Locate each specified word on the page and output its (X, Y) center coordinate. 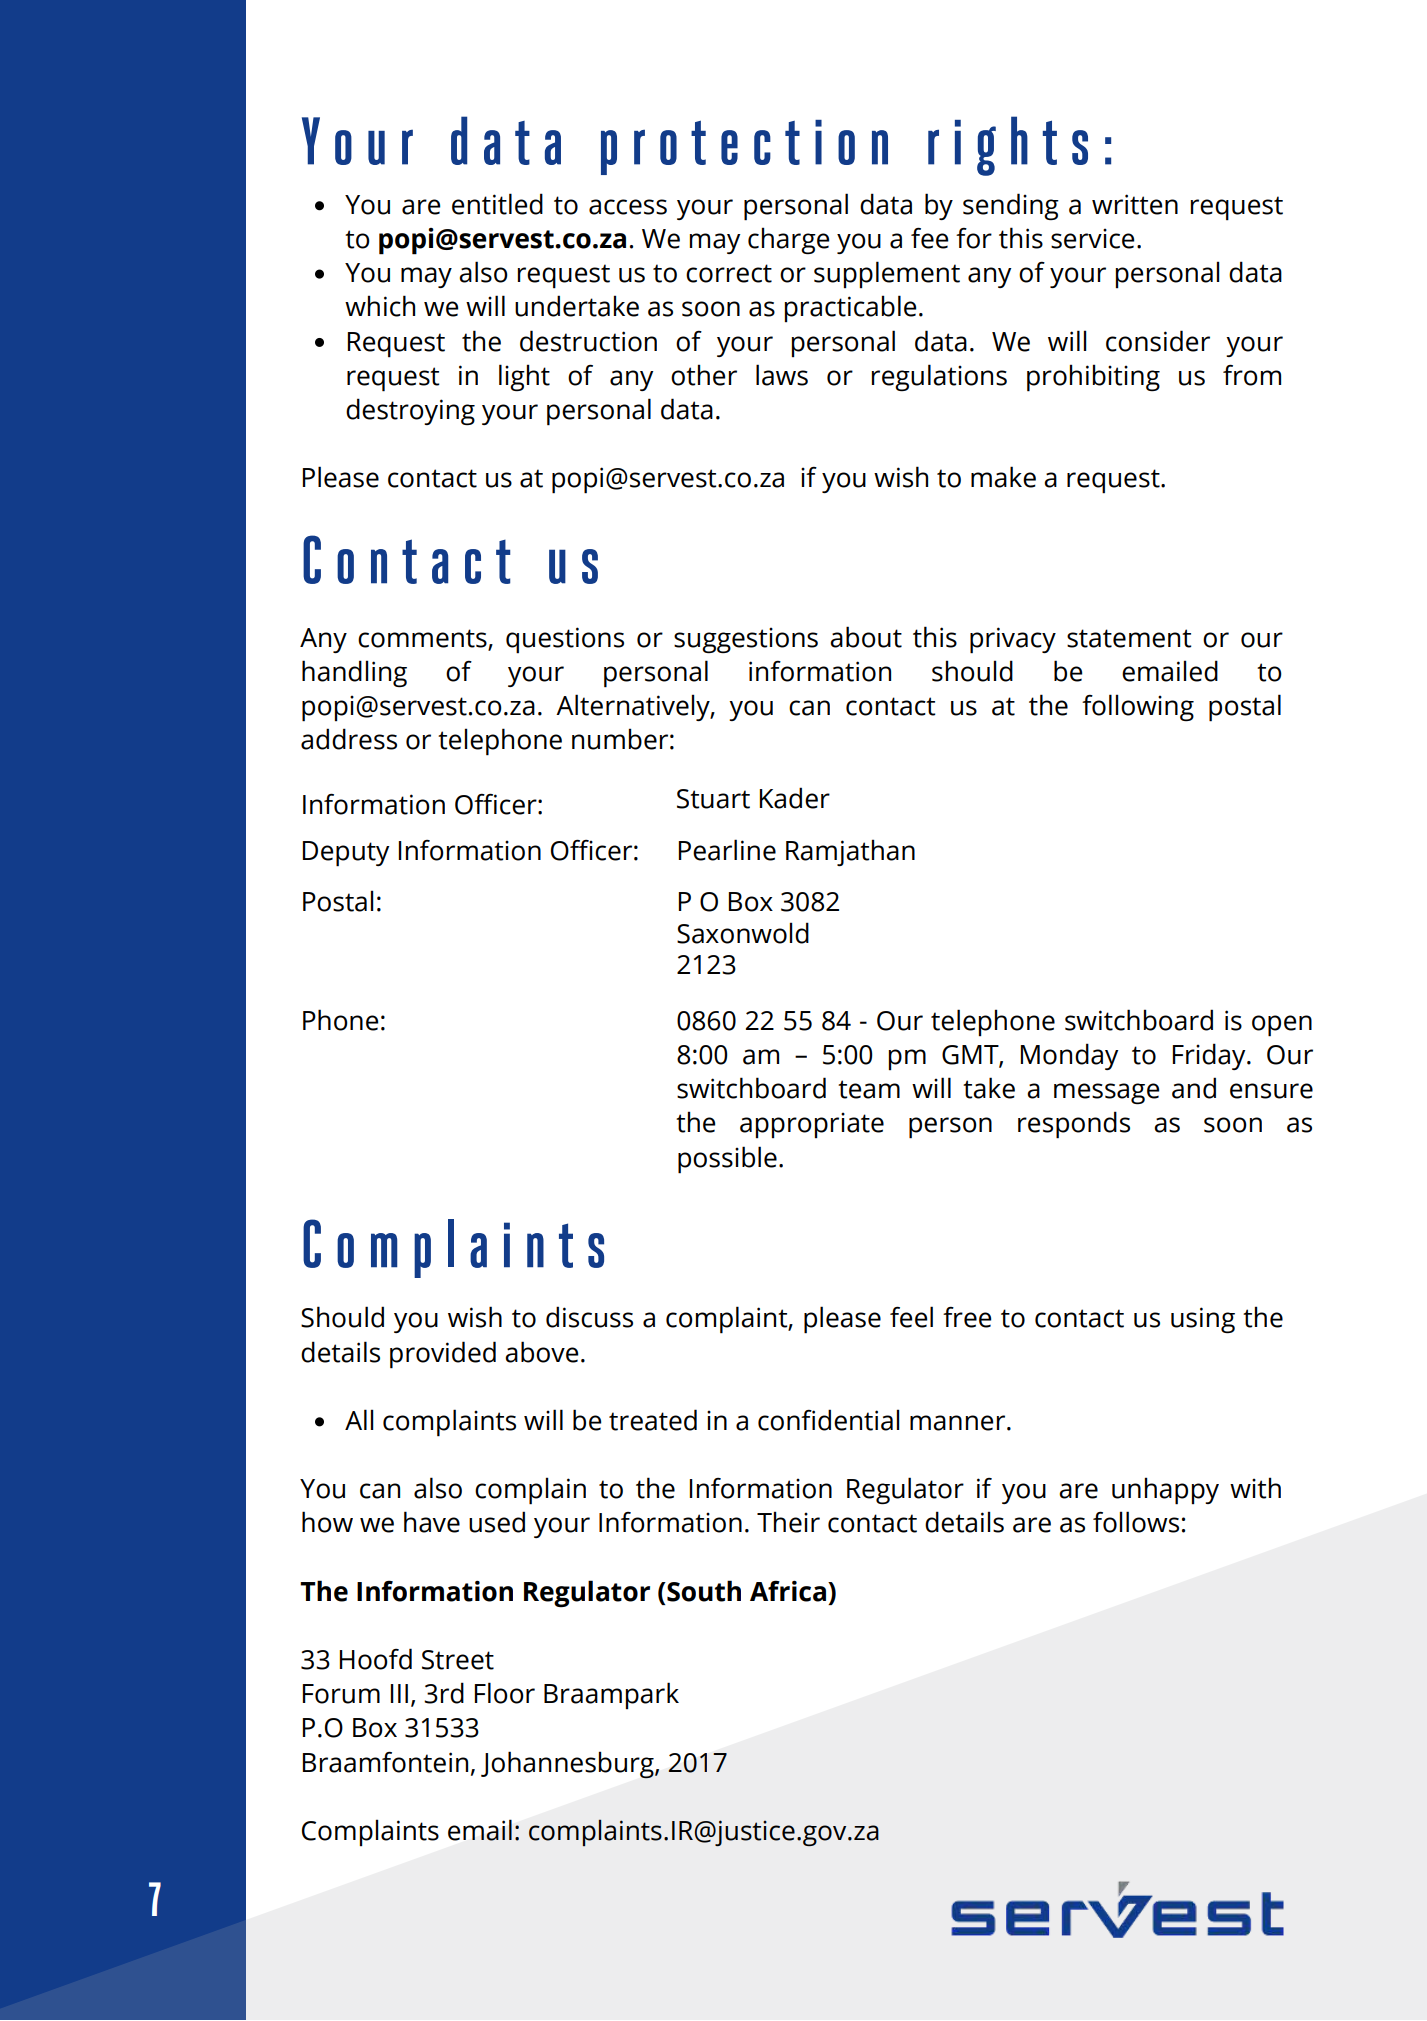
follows (1136, 1522)
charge (788, 240)
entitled (497, 204)
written (1135, 204)
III (399, 1693)
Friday (1210, 1056)
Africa (788, 1591)
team (869, 1089)
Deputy (346, 854)
